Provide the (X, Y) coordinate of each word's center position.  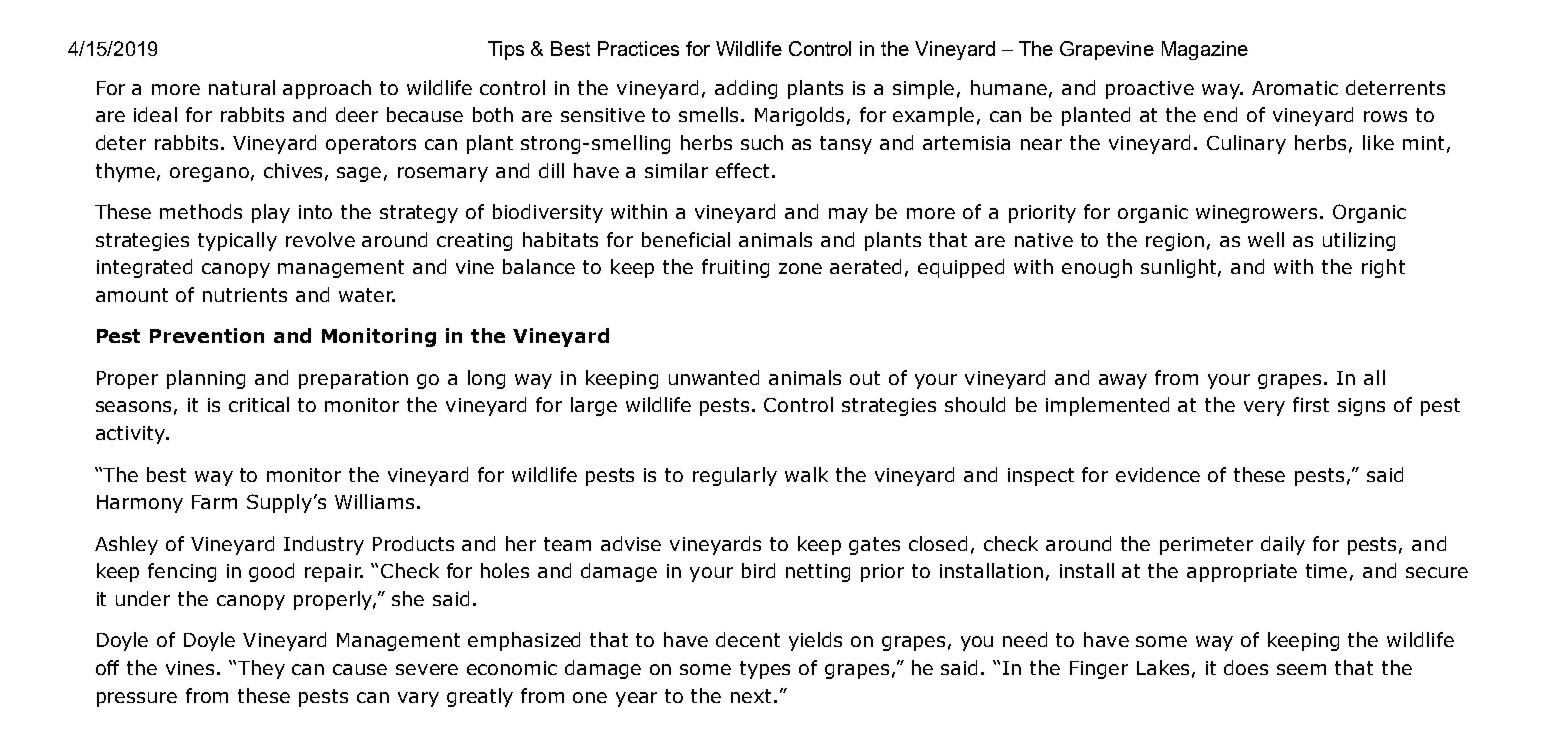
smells (708, 114)
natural (242, 87)
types (765, 670)
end (1220, 114)
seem (1301, 669)
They (261, 669)
